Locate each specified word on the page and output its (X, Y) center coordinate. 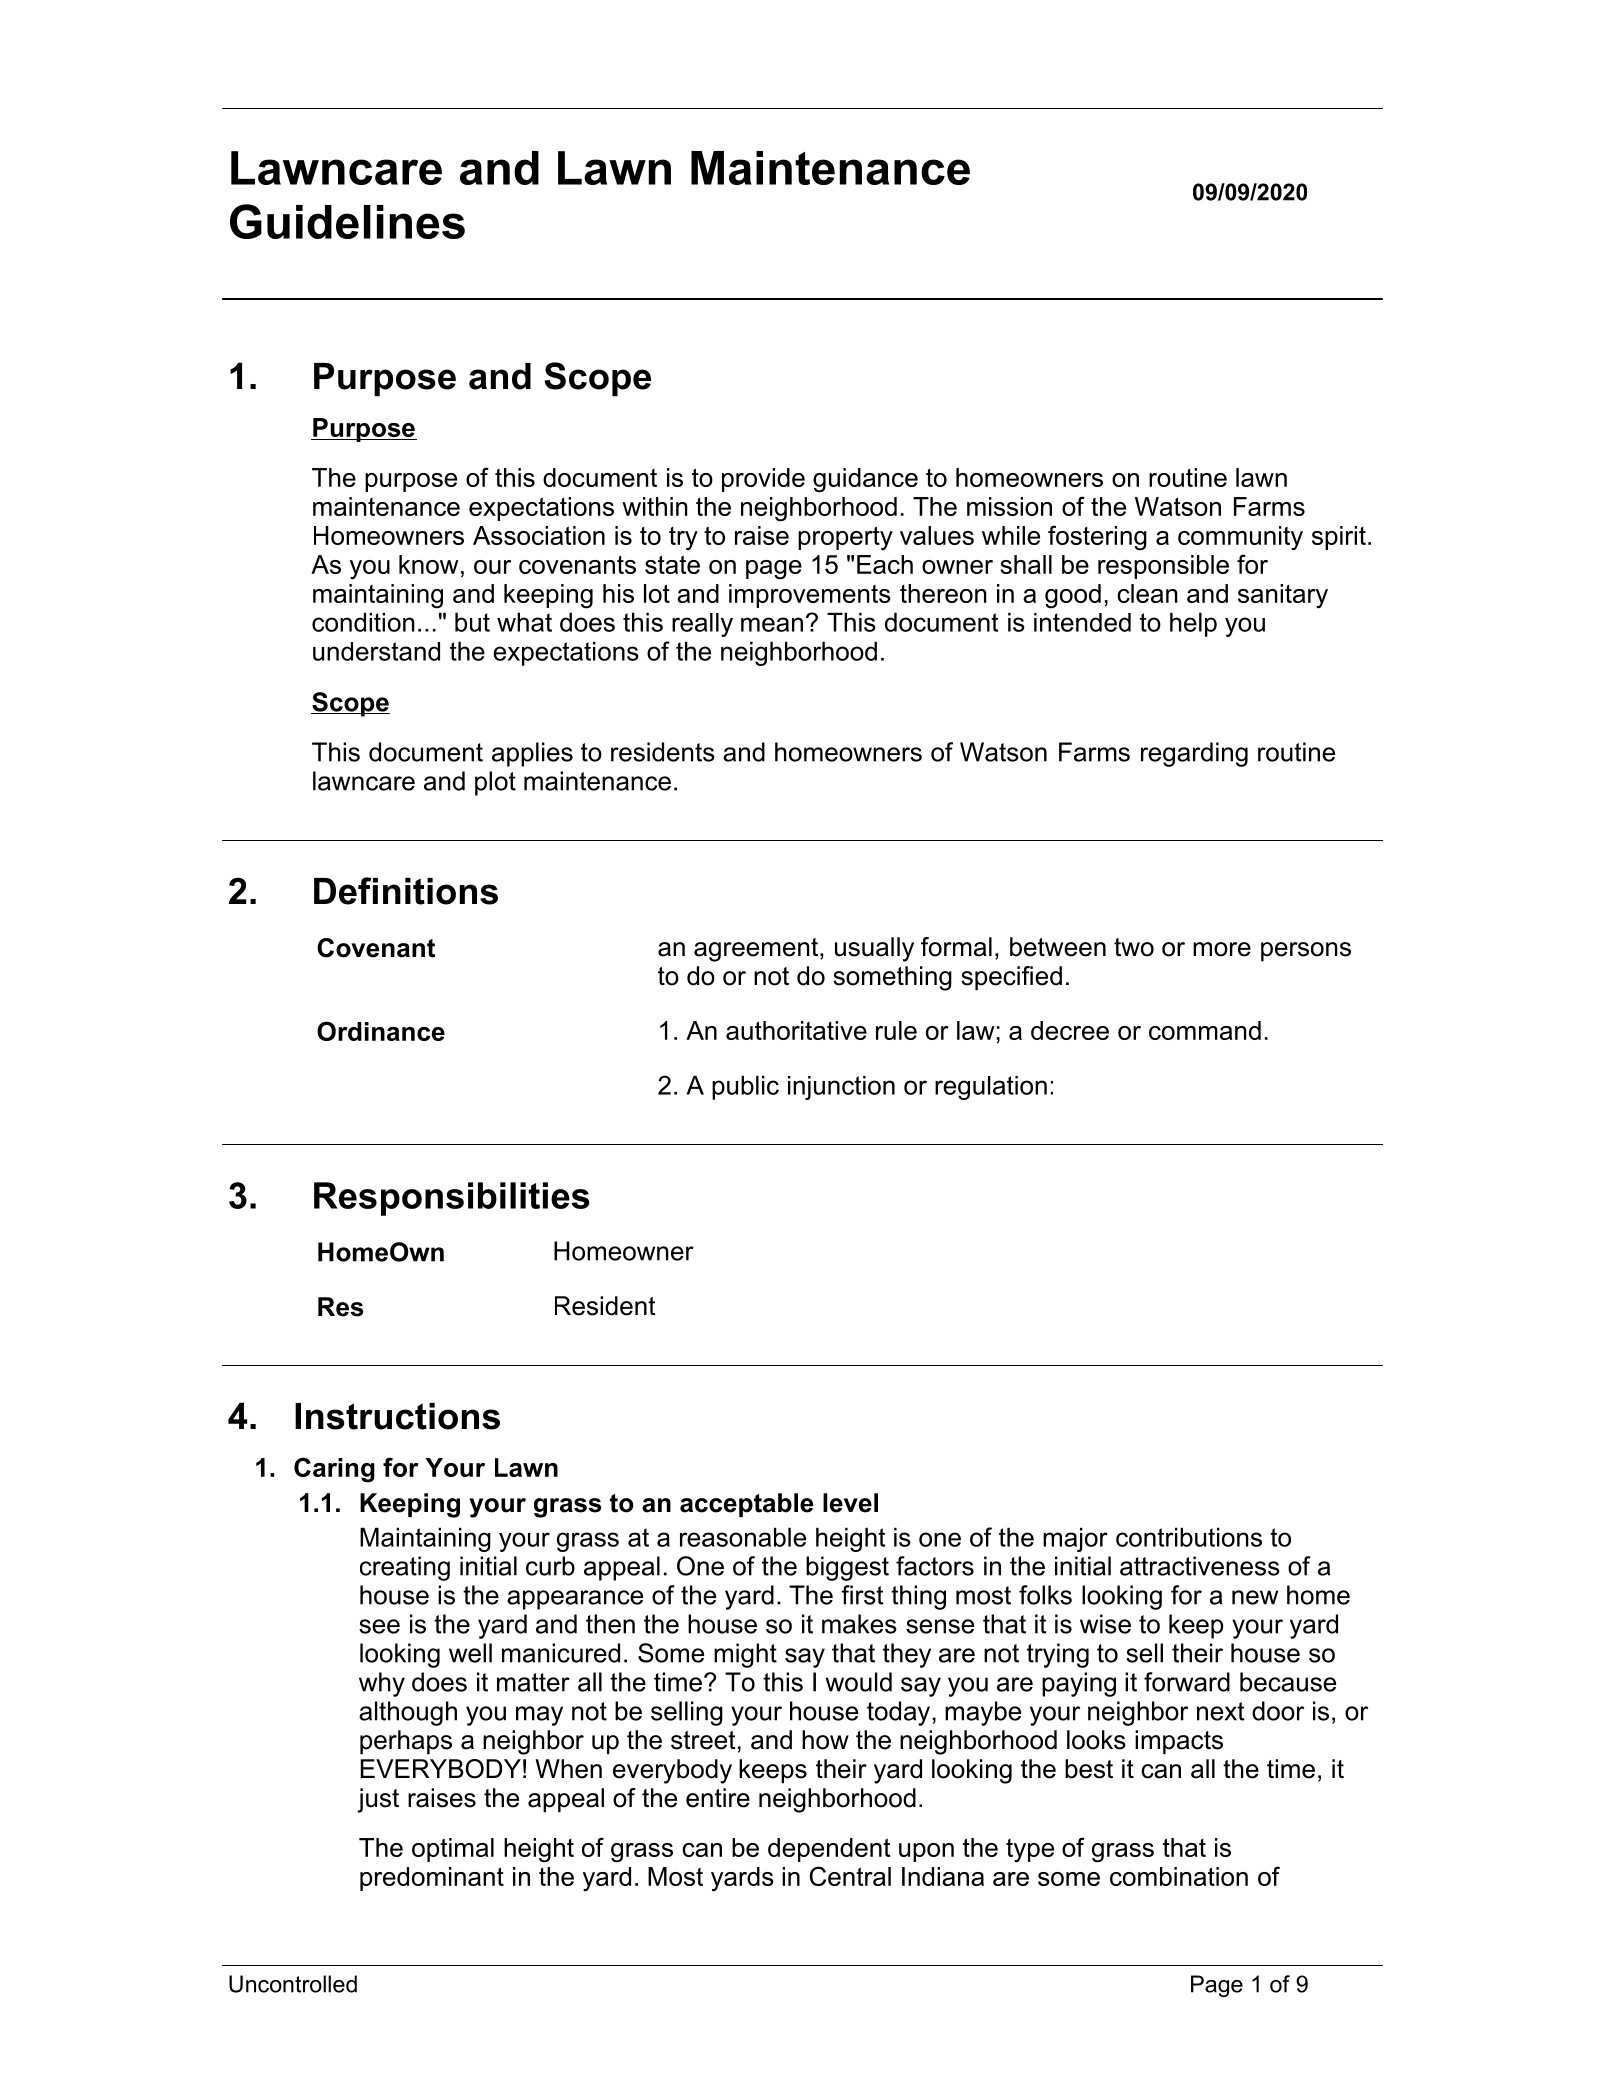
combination (1179, 1876)
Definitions (406, 891)
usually (874, 949)
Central (850, 1876)
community (1240, 538)
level (850, 1503)
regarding (1194, 754)
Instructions (397, 1416)
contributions (1189, 1537)
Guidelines (347, 221)
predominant (432, 1879)
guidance (865, 480)
